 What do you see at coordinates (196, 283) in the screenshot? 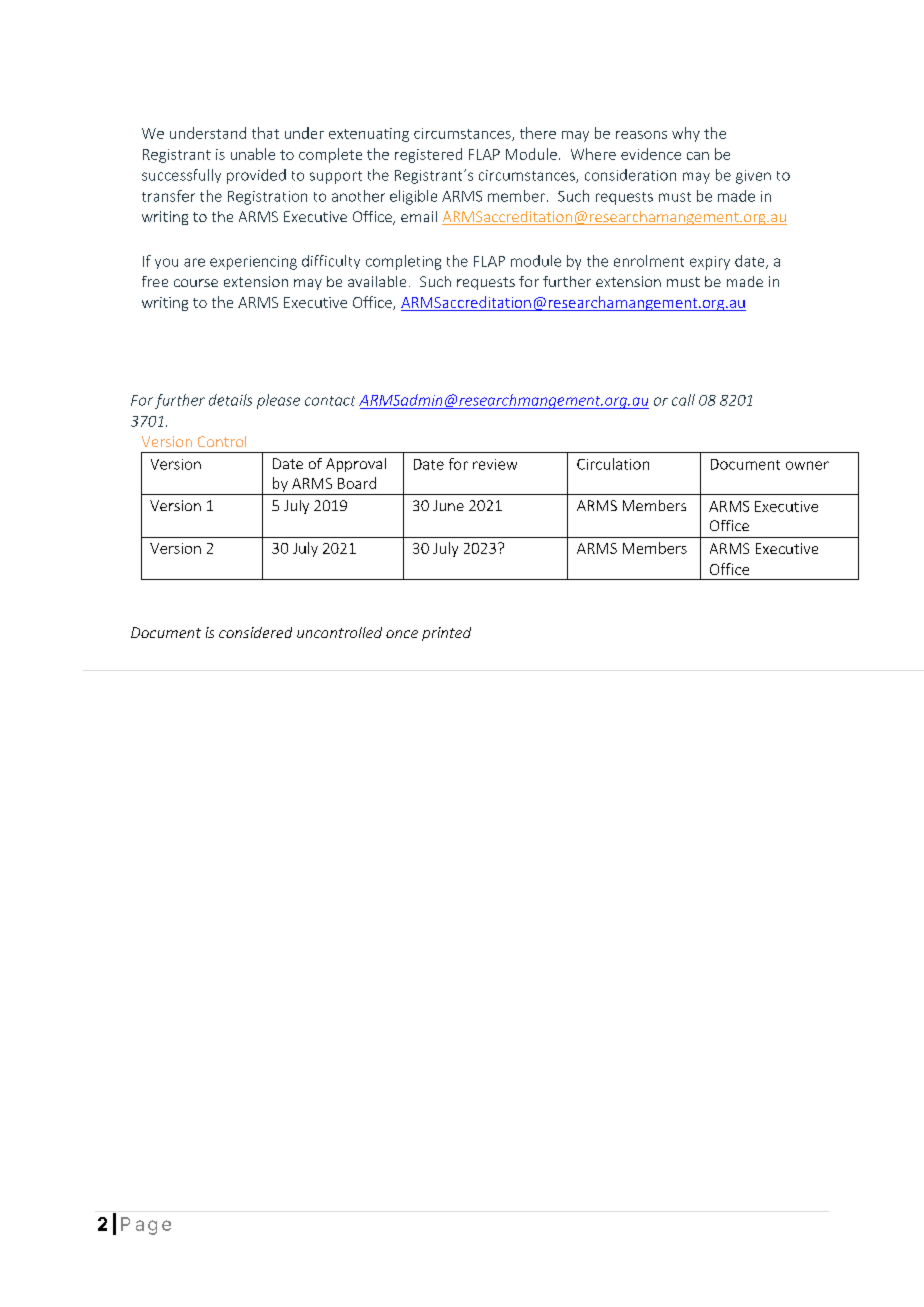
I see `course` at bounding box center [196, 283].
